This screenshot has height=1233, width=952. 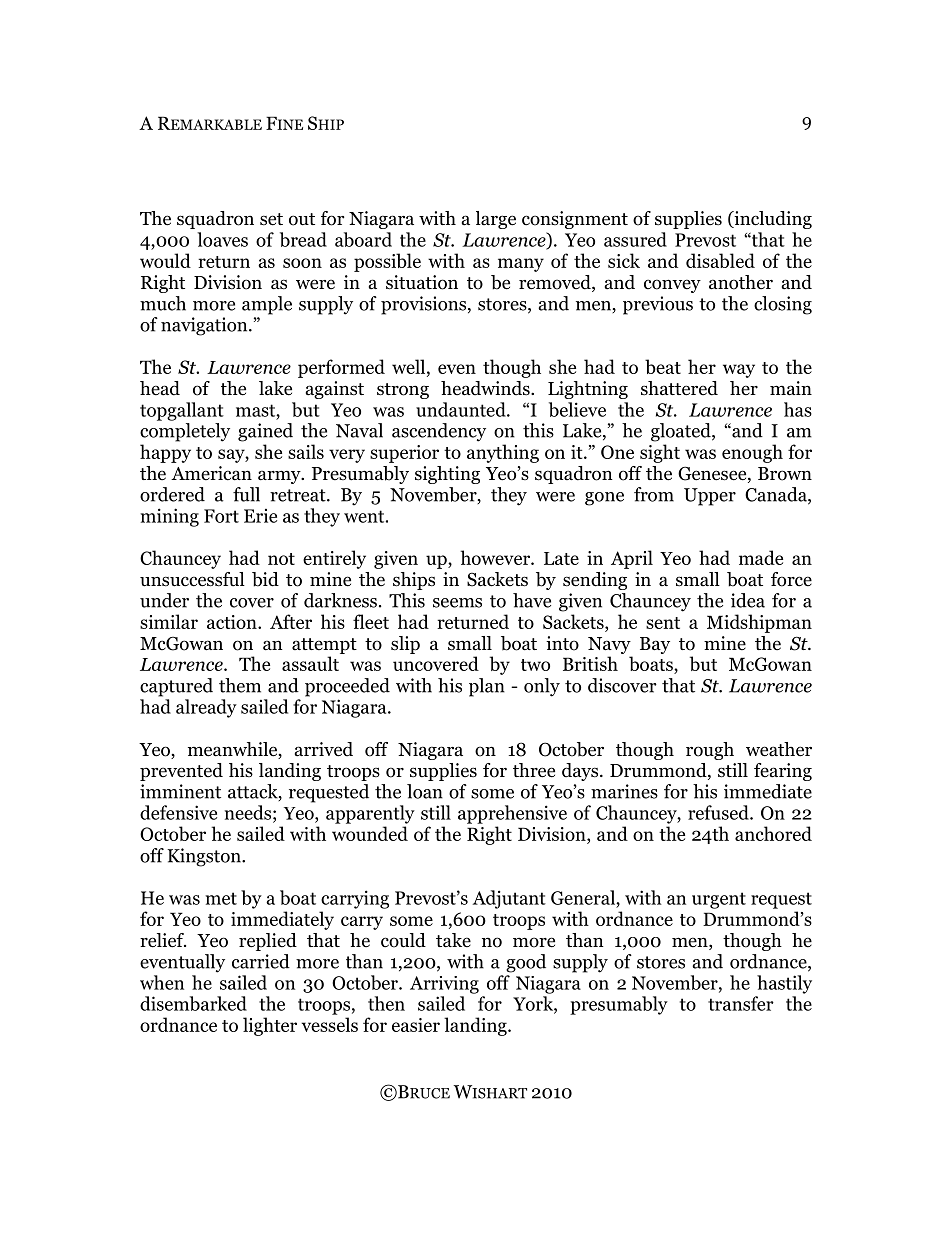 I want to click on ascendency, so click(x=439, y=432).
